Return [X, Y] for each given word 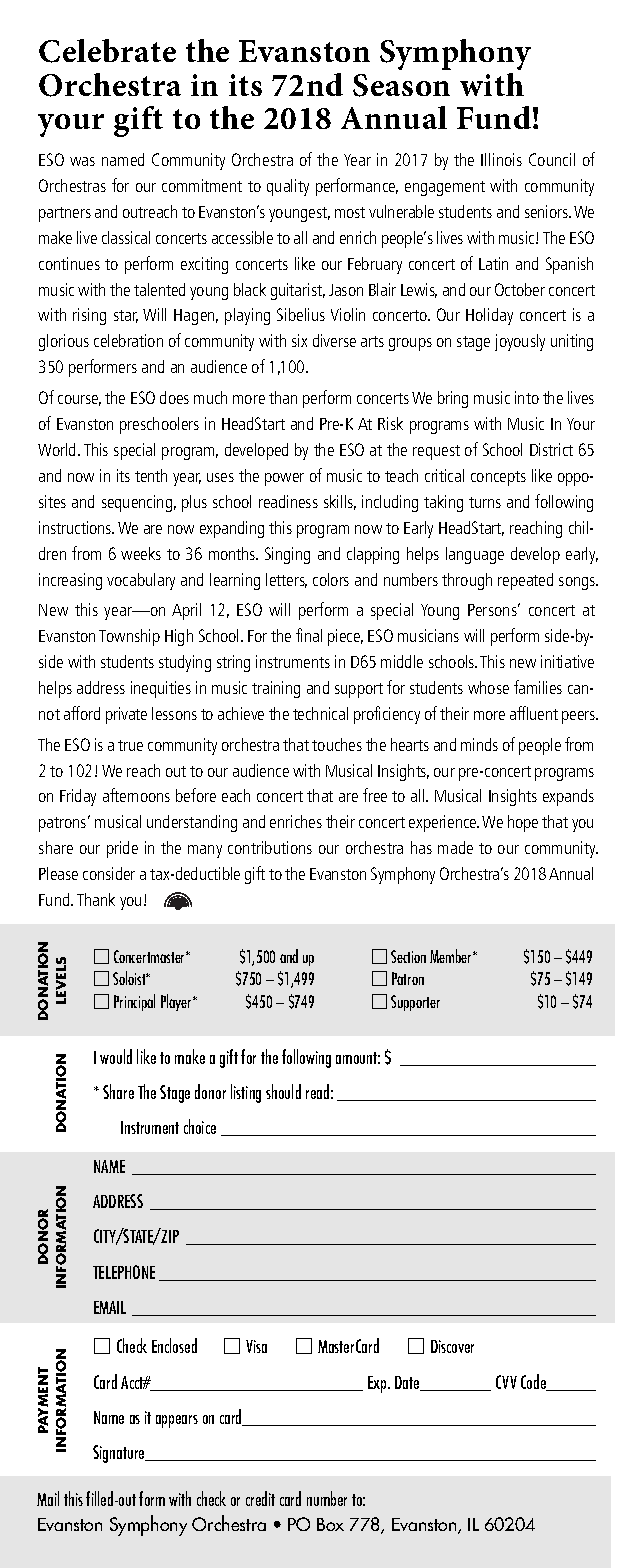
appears [177, 1421]
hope [523, 823]
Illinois [501, 159]
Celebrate [107, 51]
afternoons [136, 795]
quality [288, 187]
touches [337, 744]
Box [330, 1524]
